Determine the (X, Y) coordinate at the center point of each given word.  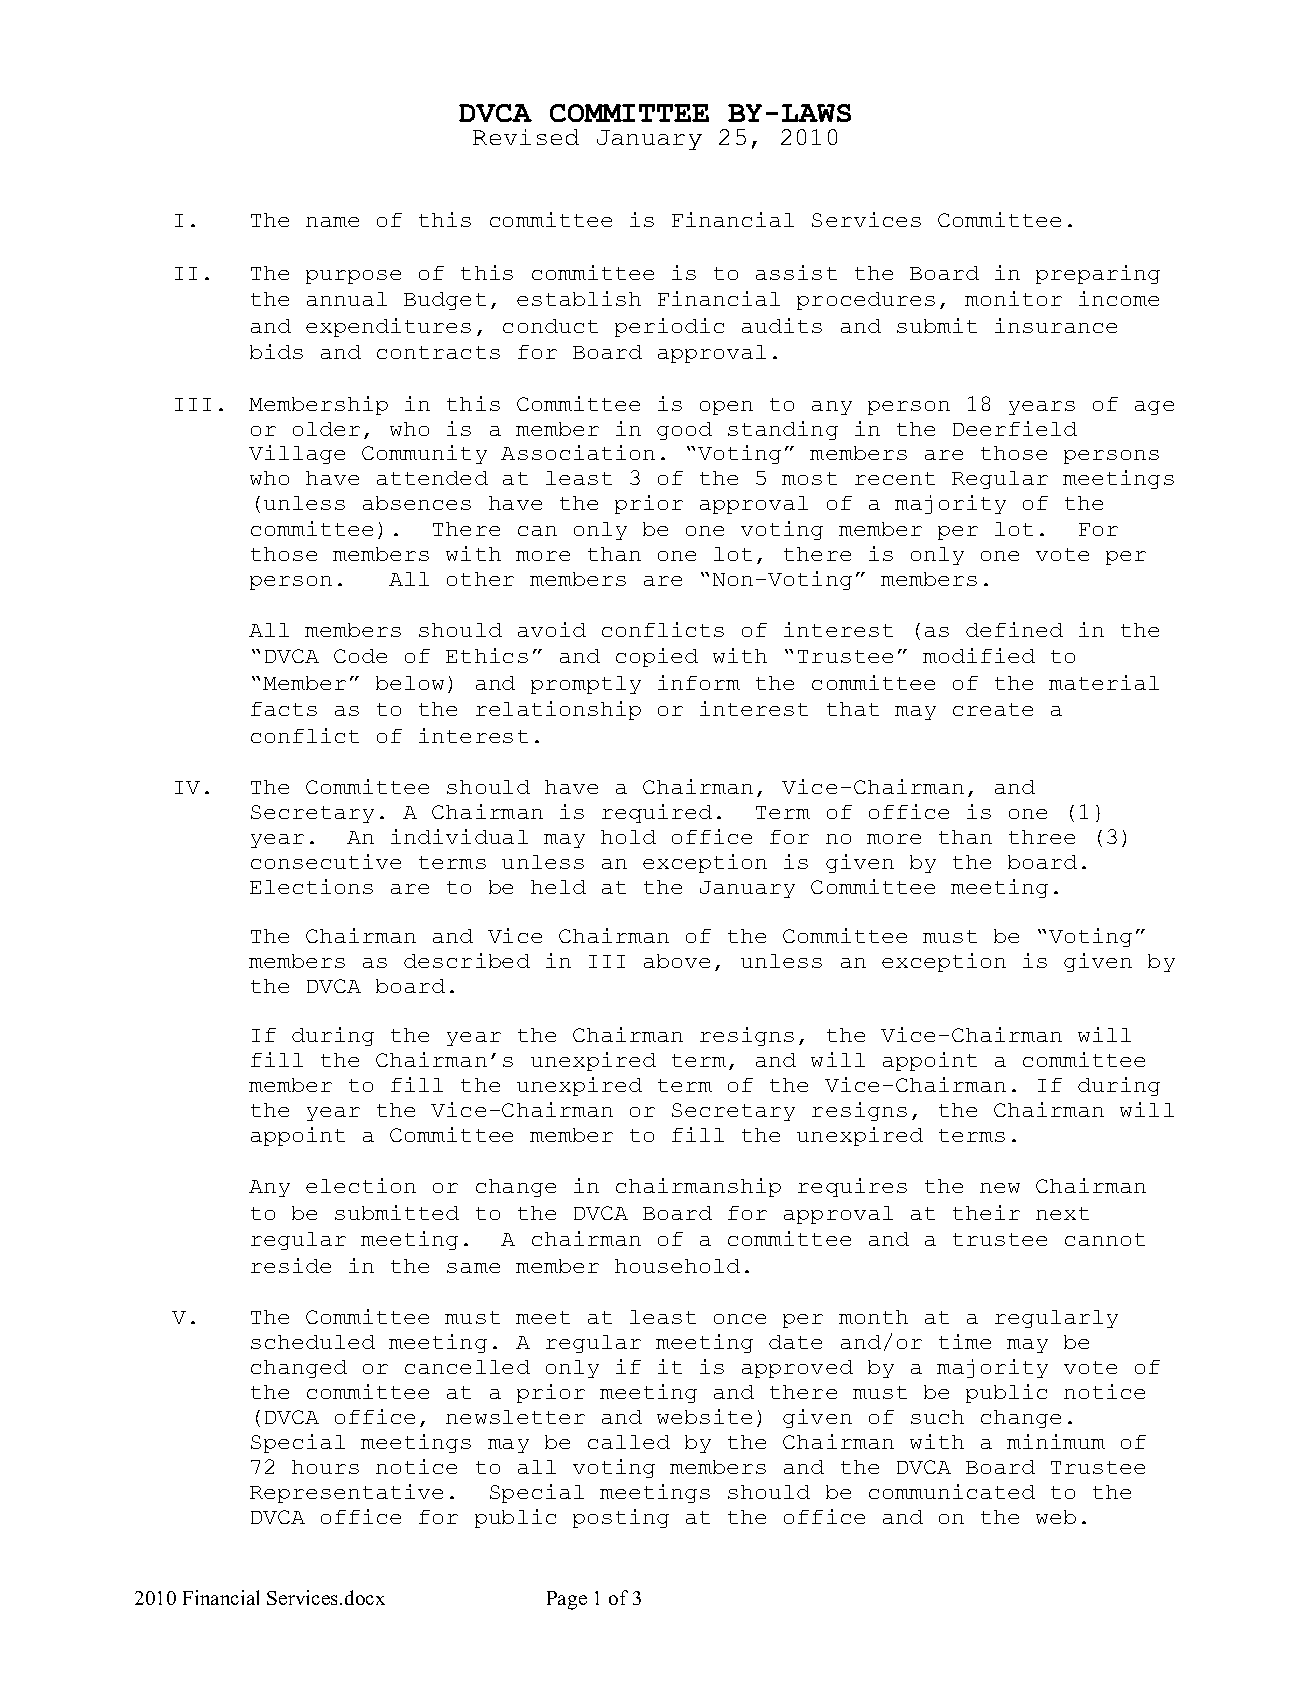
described (467, 960)
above (677, 961)
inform (699, 682)
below (410, 683)
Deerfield (1015, 428)
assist (796, 272)
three (1042, 837)
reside (291, 1265)
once (740, 1319)
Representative (346, 1493)
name (332, 222)
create (993, 709)
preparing (1098, 274)
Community (424, 454)
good (684, 431)
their (986, 1212)
